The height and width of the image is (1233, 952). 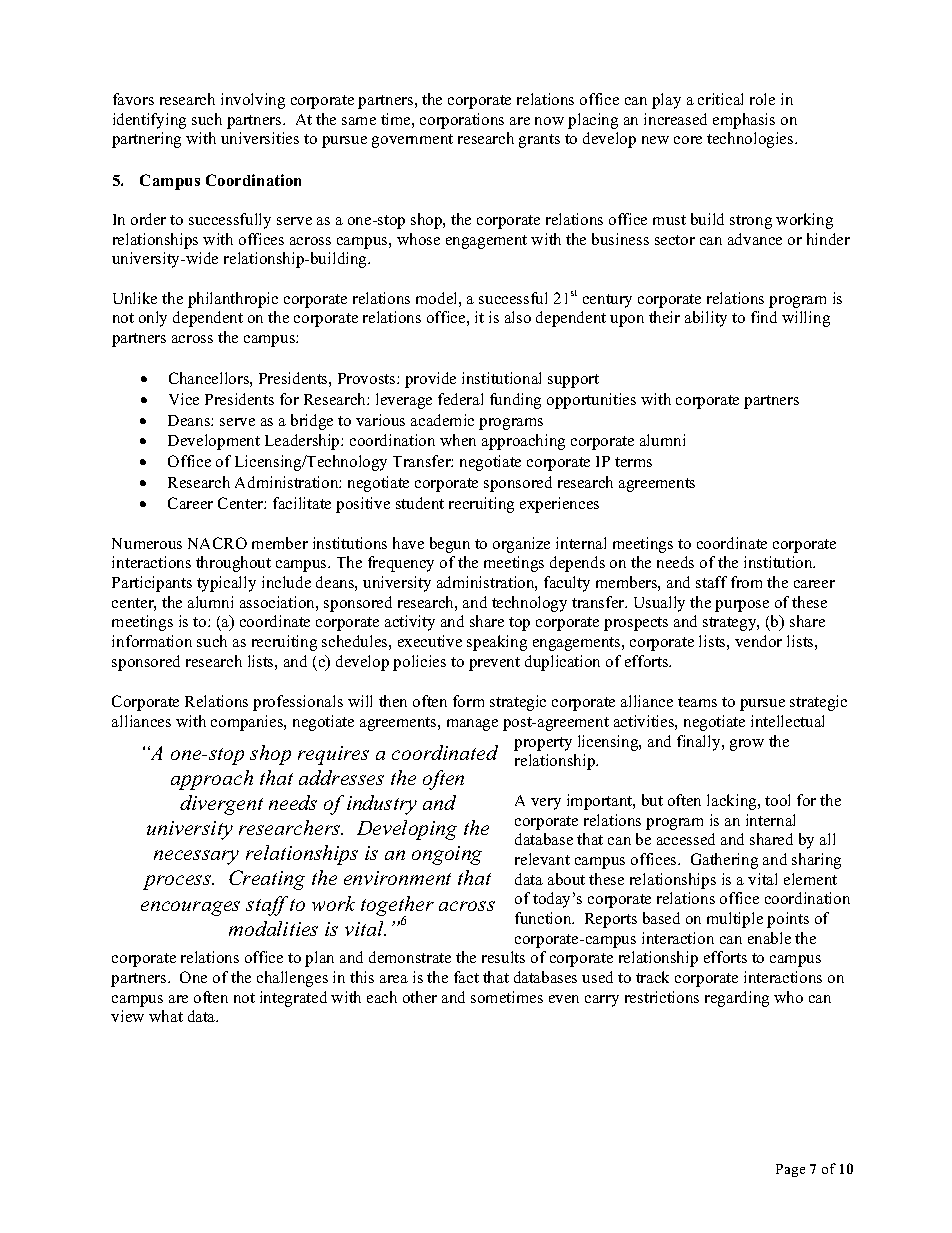 What do you see at coordinates (735, 920) in the image?
I see `multiple` at bounding box center [735, 920].
